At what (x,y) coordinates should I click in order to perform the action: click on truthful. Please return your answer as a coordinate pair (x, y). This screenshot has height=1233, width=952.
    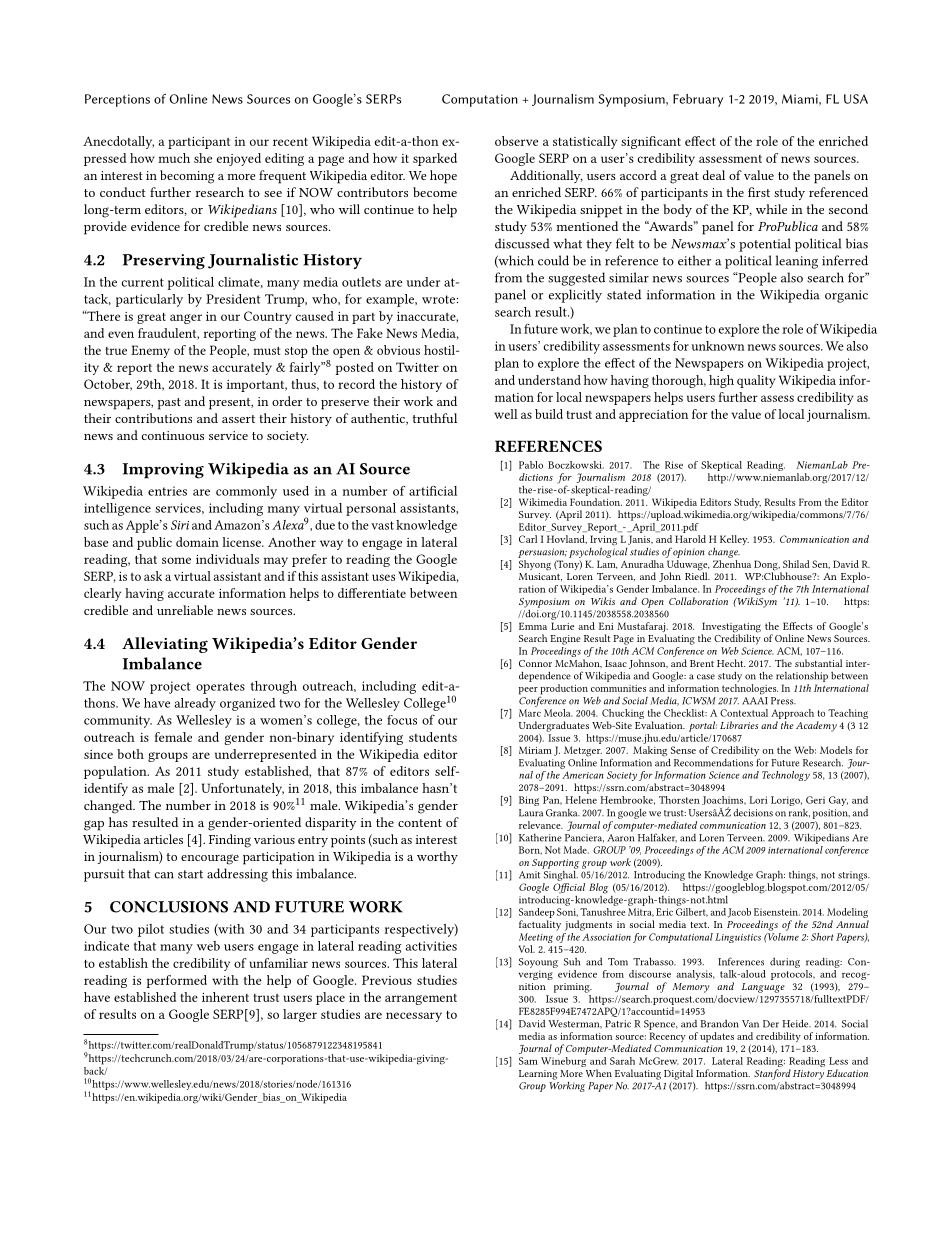
    Looking at the image, I should click on (435, 418).
